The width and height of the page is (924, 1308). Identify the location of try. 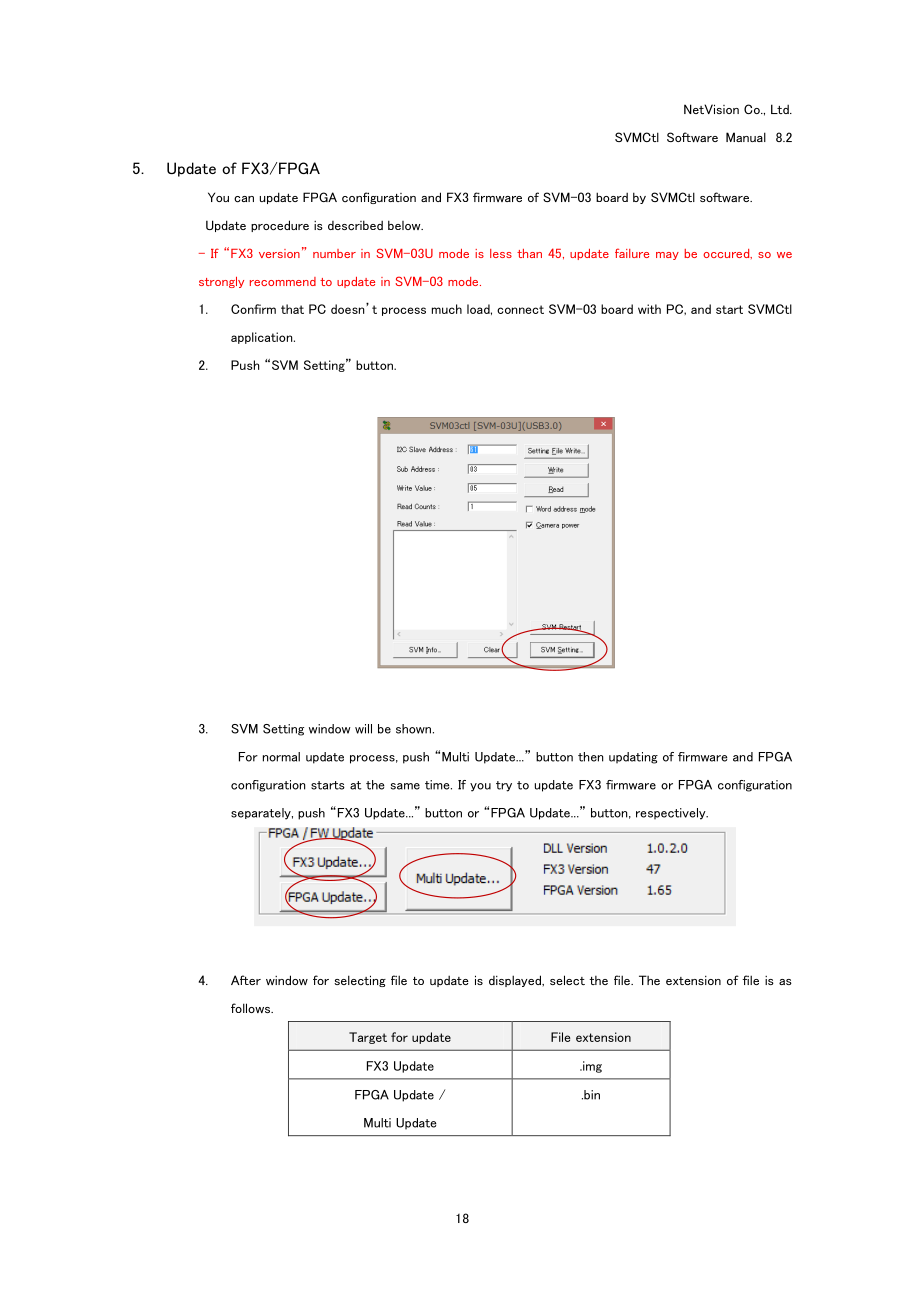
(504, 786).
